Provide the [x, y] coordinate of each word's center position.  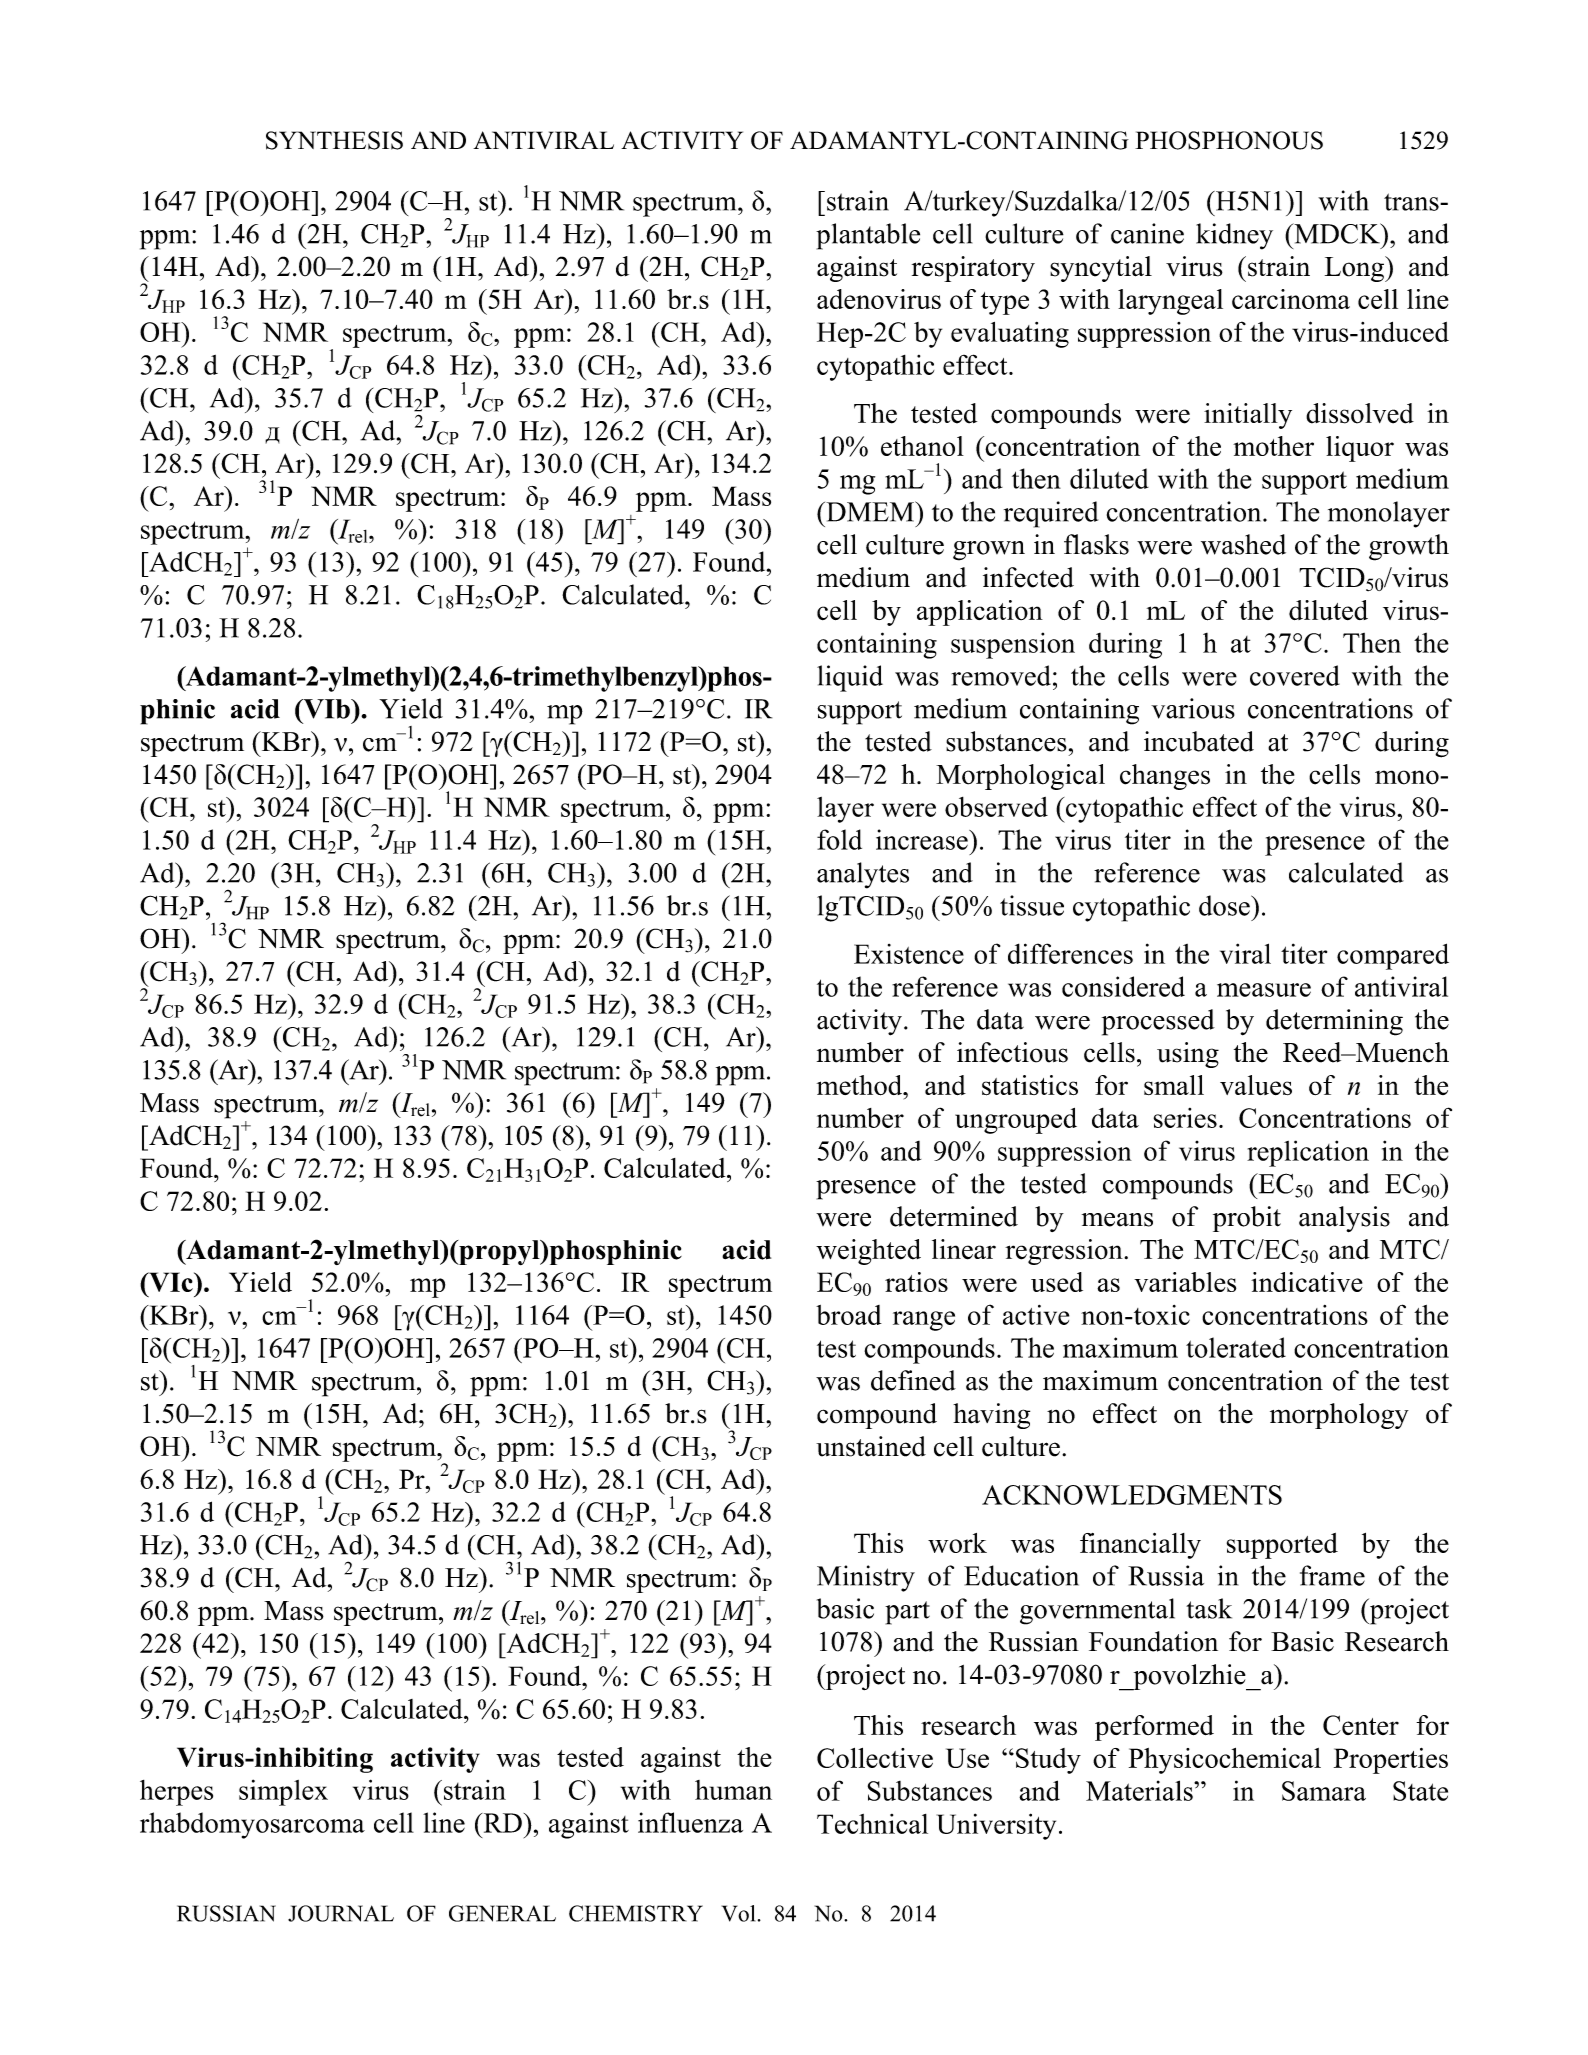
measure [1264, 990]
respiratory [973, 269]
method [861, 1085]
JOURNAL [341, 1913]
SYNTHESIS [334, 140]
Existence [909, 954]
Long [1355, 269]
